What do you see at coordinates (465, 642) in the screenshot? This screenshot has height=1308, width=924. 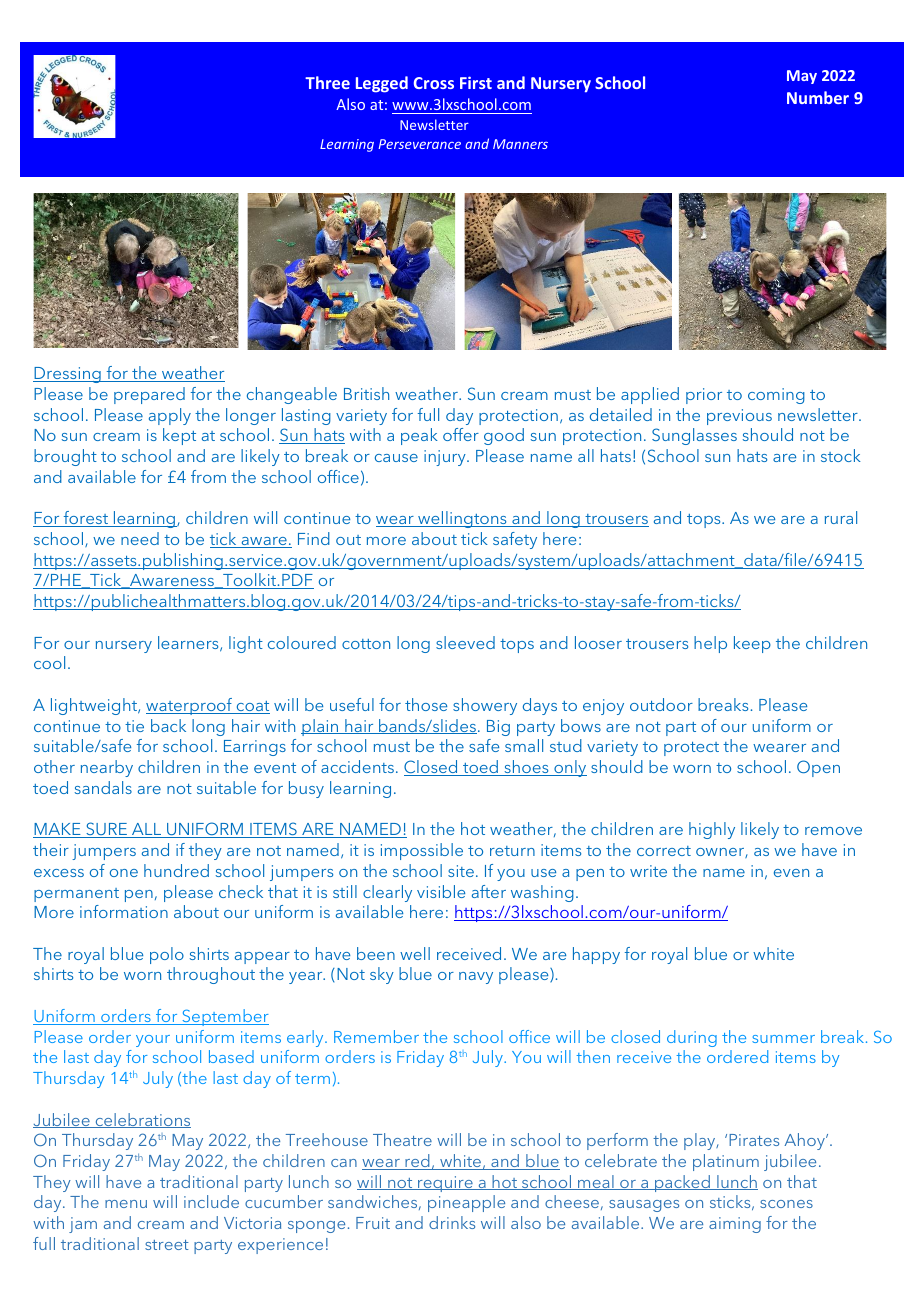 I see `sleeved` at bounding box center [465, 642].
